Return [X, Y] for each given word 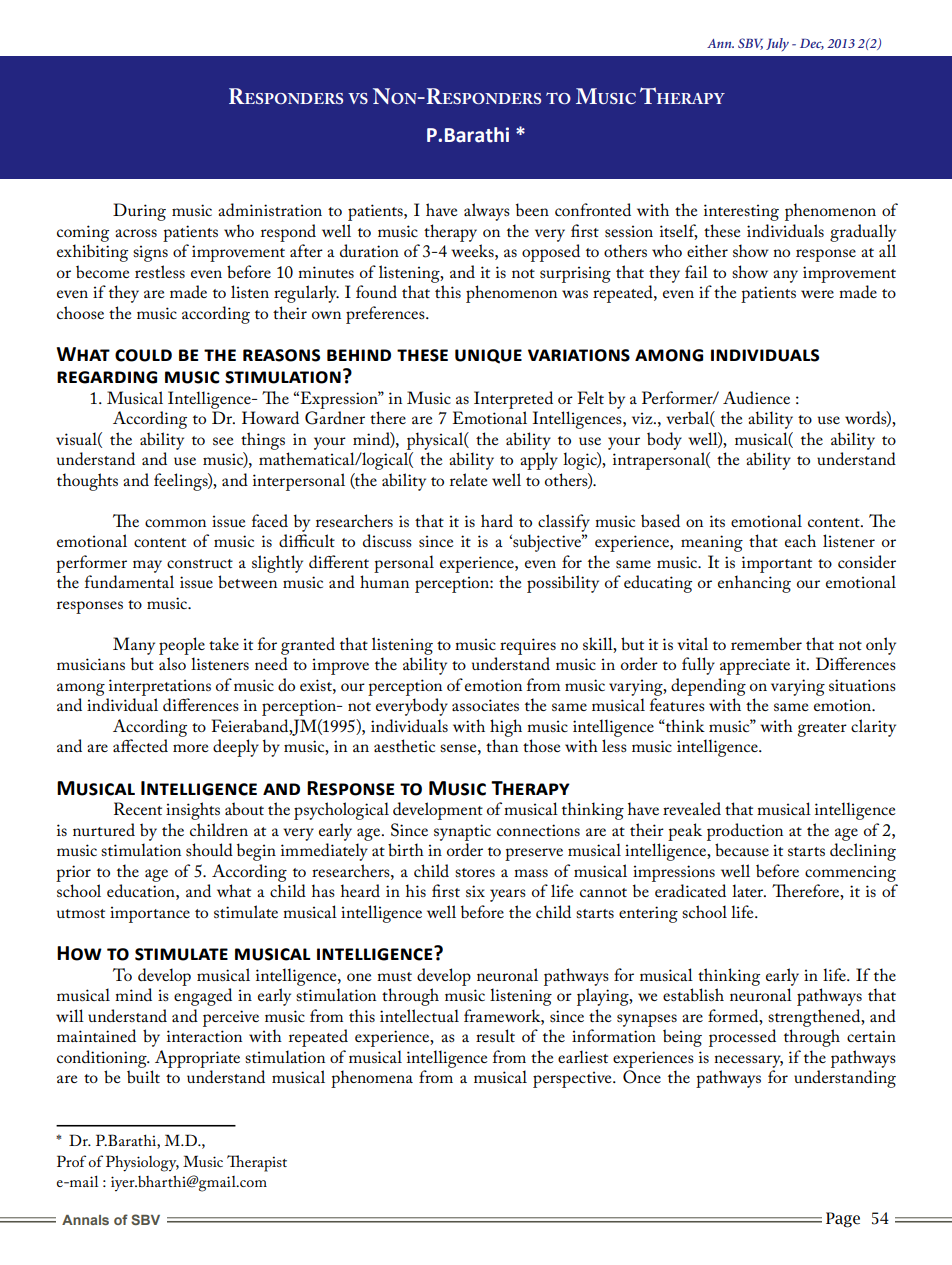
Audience [756, 397]
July [777, 44]
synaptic [462, 832]
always [487, 212]
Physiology [142, 1163]
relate [469, 479]
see [223, 441]
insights [193, 811]
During [139, 212]
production [745, 832]
